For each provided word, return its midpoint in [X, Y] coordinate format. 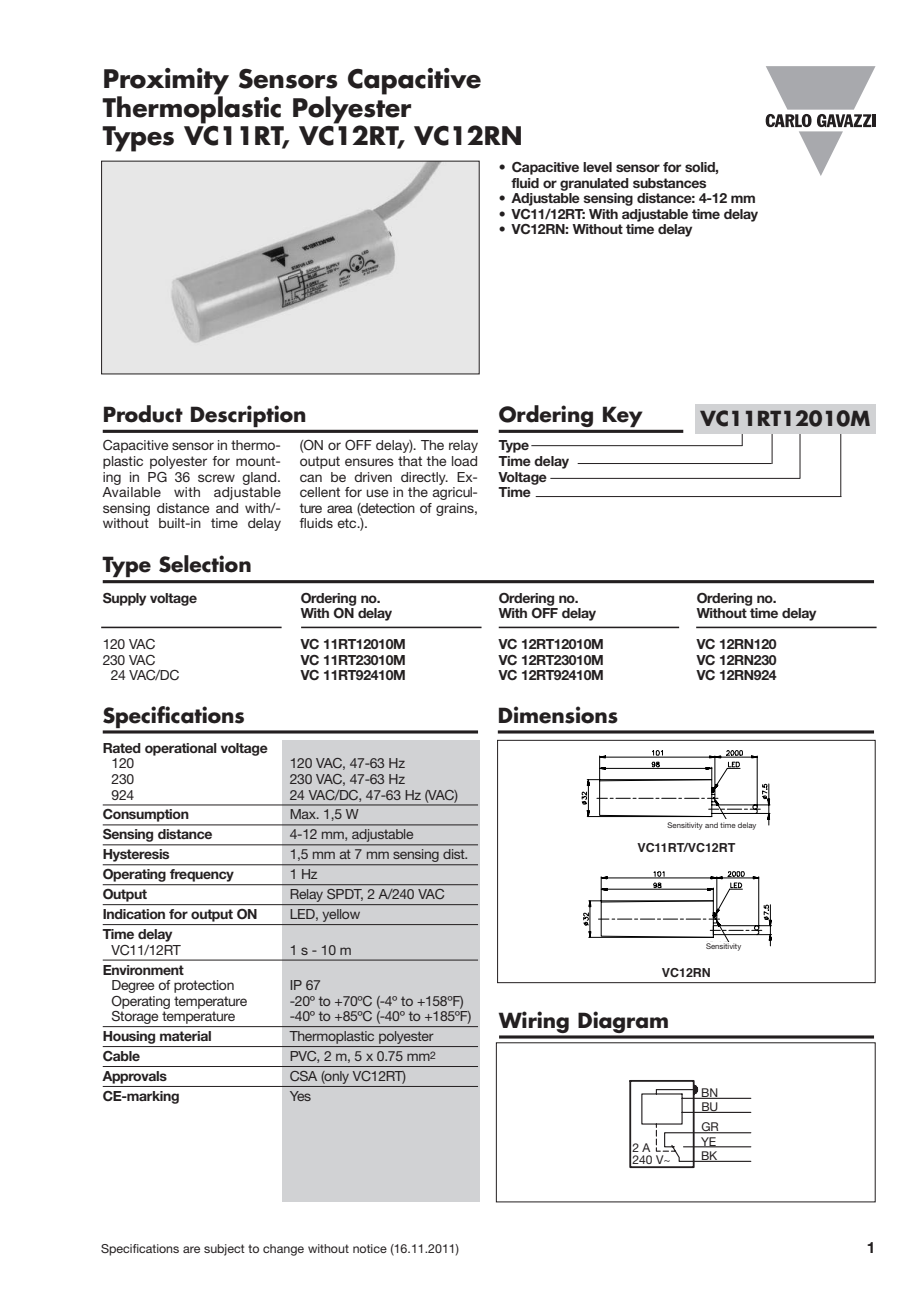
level [597, 167]
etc [348, 523]
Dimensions [558, 715]
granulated [594, 184]
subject [224, 1250]
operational [181, 749]
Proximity [166, 82]
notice [370, 1248]
